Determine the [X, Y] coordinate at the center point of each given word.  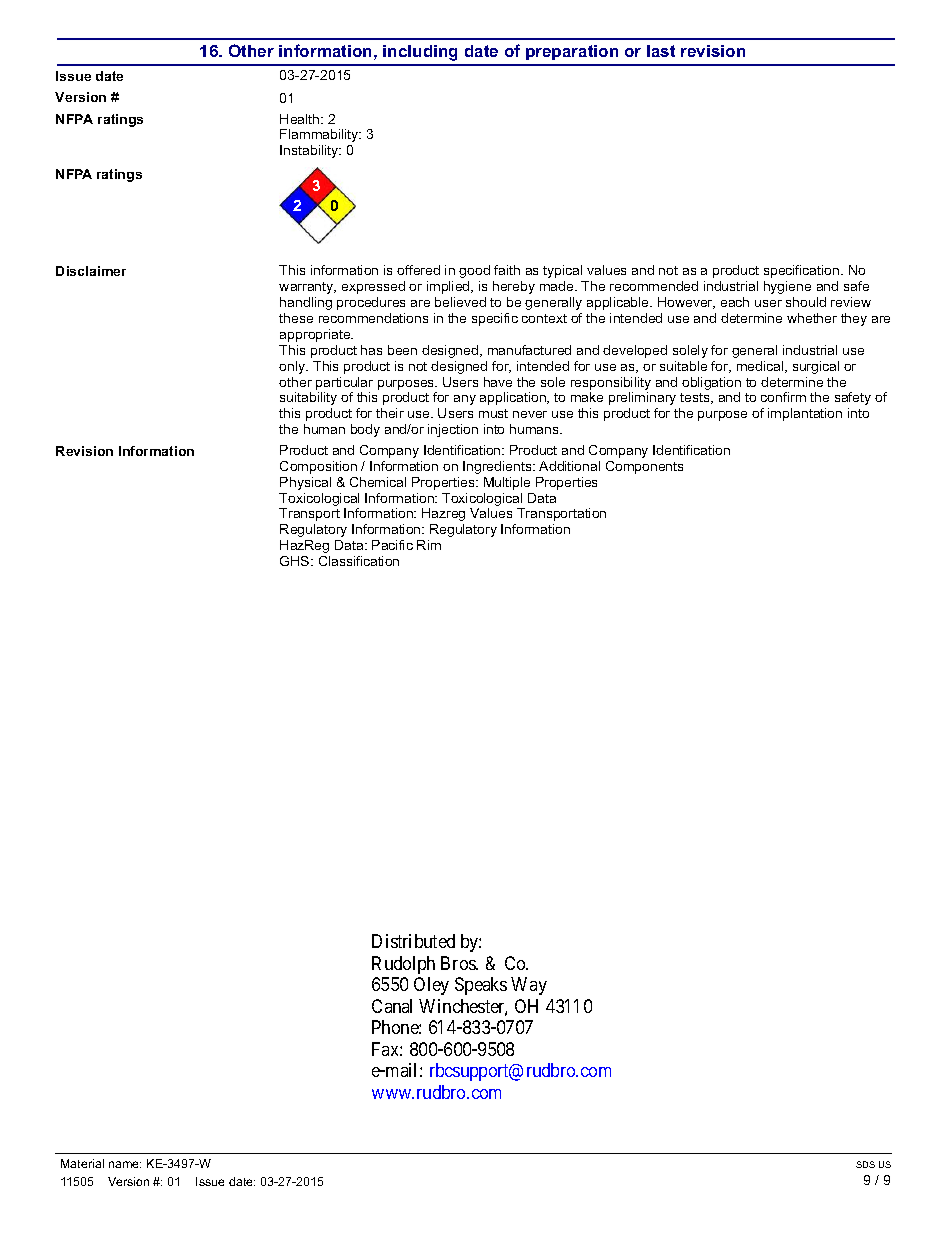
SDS [865, 1164]
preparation [572, 52]
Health [301, 119]
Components [644, 467]
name [125, 1164]
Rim [429, 545]
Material [82, 1163]
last [661, 51]
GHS [296, 561]
